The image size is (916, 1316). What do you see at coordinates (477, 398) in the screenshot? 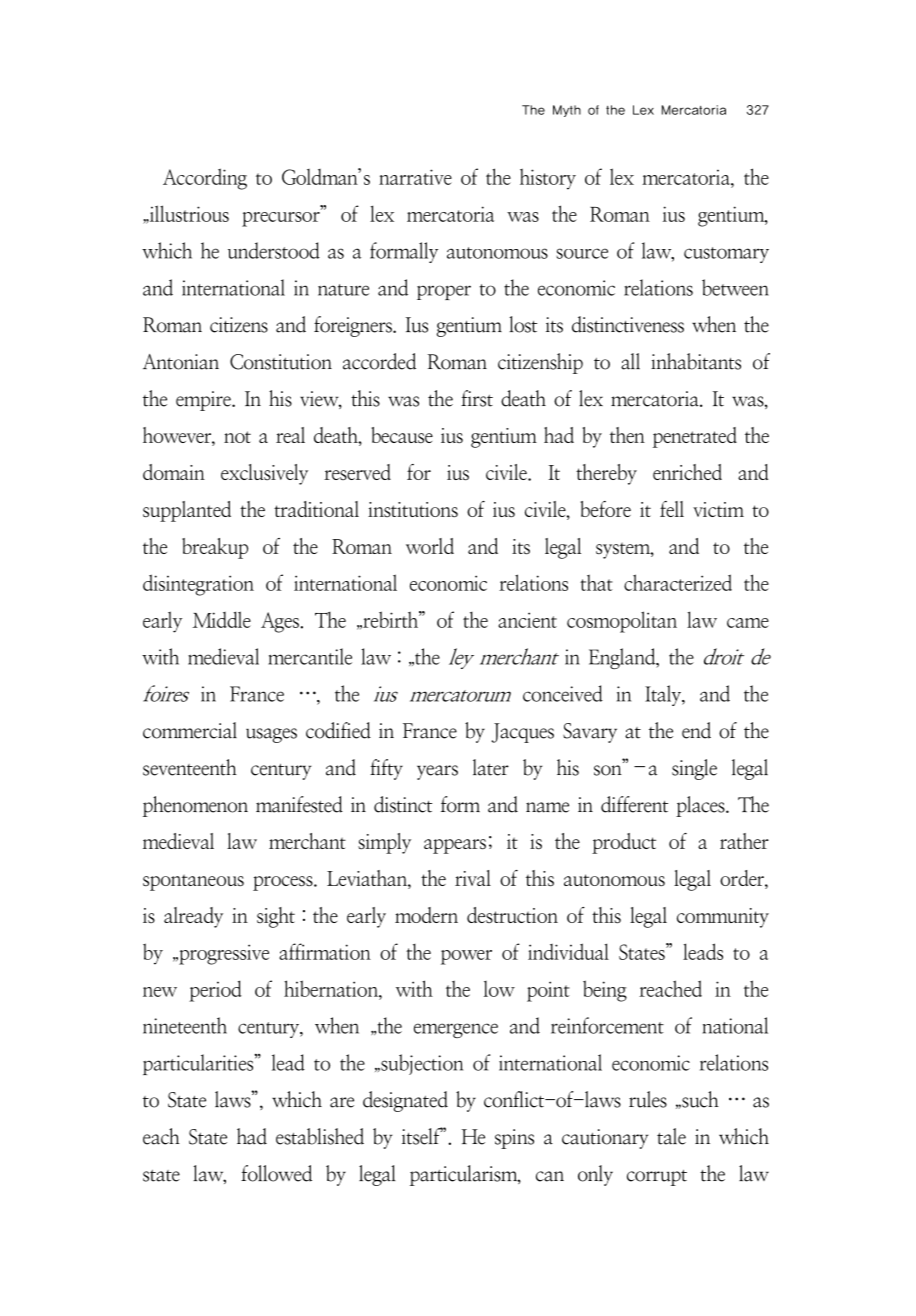
I see `first` at bounding box center [477, 398].
